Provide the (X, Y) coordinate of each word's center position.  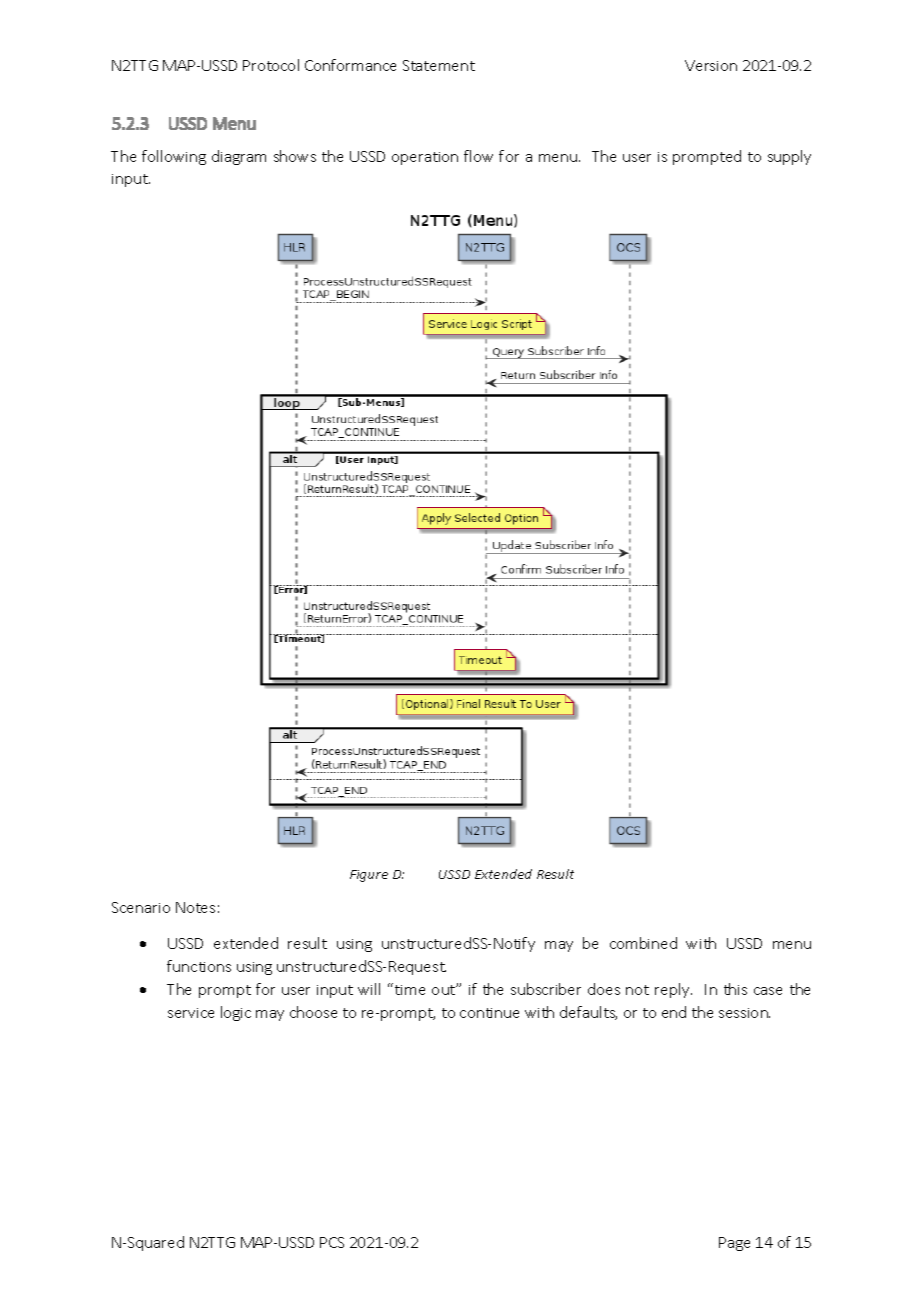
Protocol (271, 65)
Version (711, 65)
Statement (439, 65)
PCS (332, 1242)
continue (489, 1013)
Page (734, 1244)
